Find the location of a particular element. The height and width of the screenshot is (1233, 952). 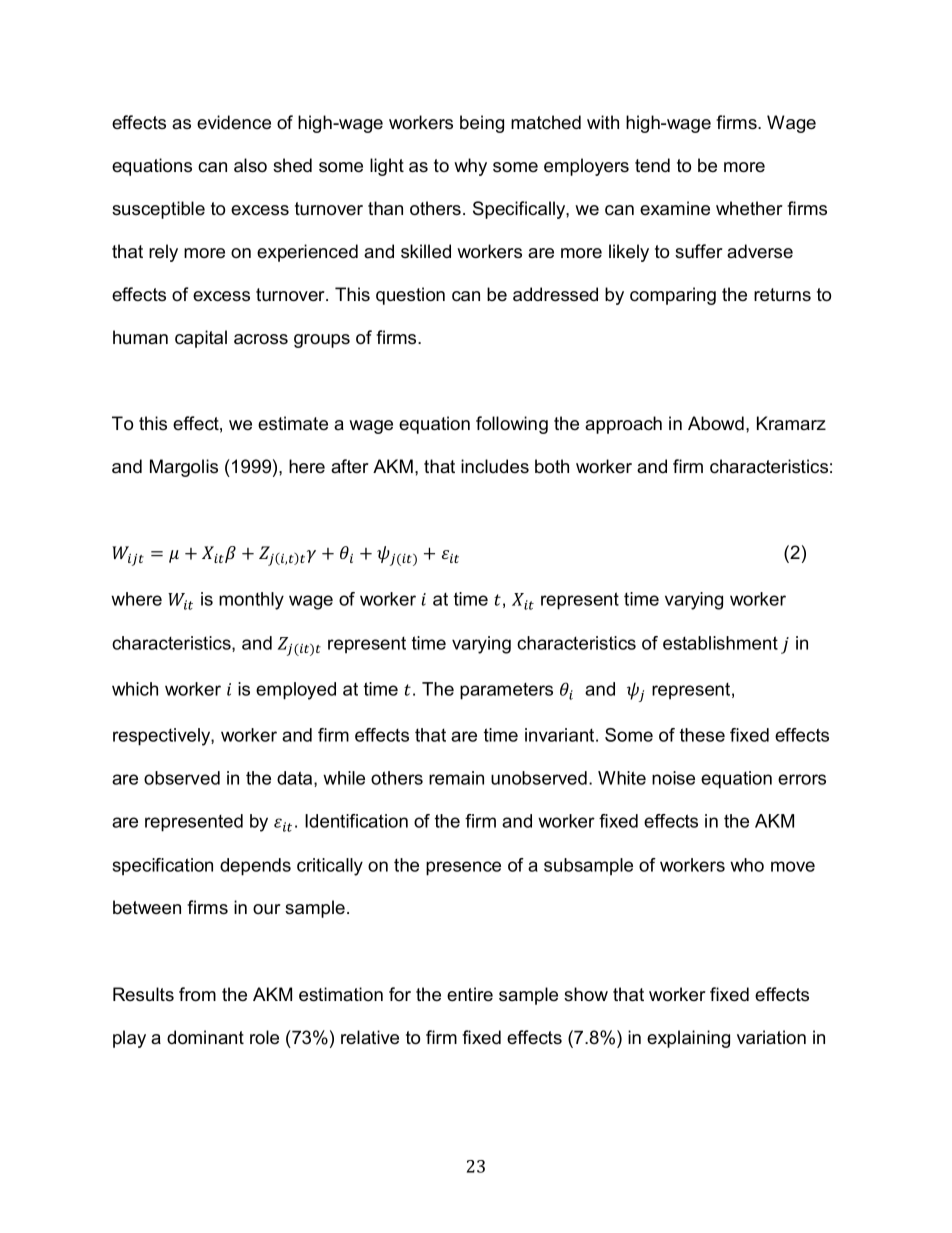

tend is located at coordinates (652, 165).
